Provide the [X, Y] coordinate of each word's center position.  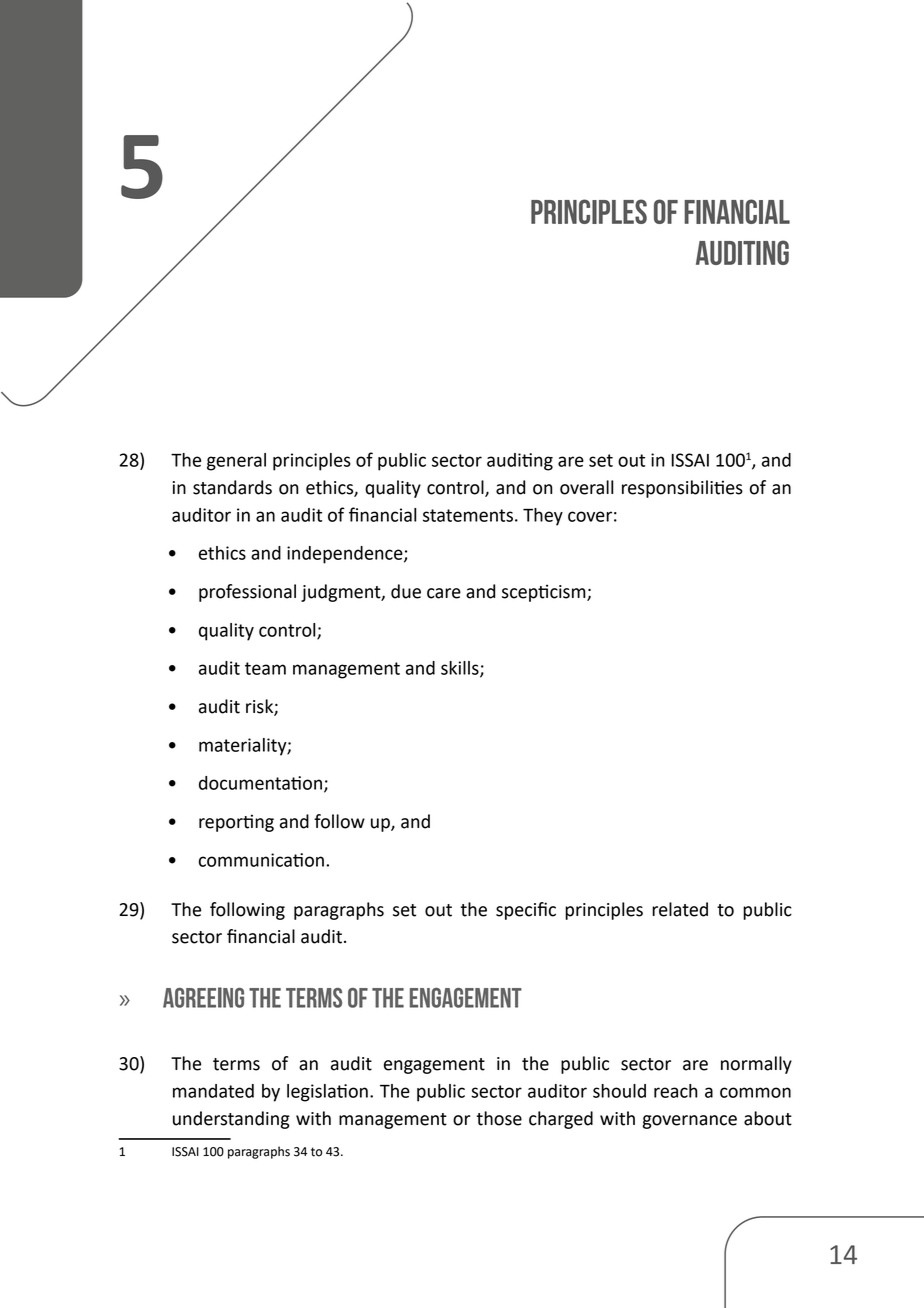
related [680, 909]
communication [261, 860]
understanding [231, 1120]
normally [756, 1065]
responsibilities [682, 489]
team [265, 668]
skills [461, 669]
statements [468, 515]
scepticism [545, 593]
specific [526, 911]
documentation [260, 783]
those [499, 1118]
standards [232, 487]
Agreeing [203, 997]
